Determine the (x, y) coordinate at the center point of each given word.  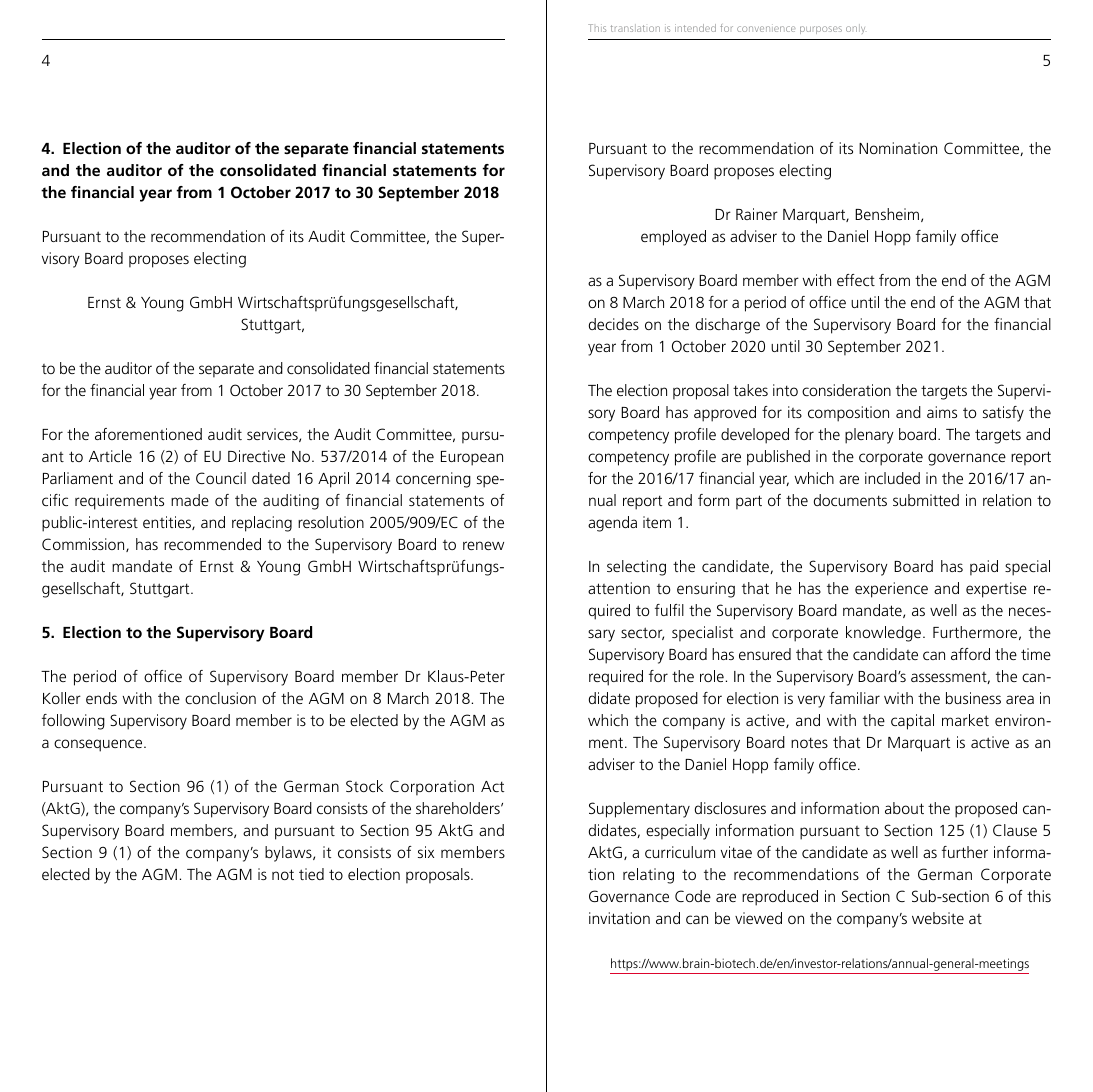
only (855, 29)
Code (693, 896)
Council (221, 478)
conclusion (220, 698)
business (973, 698)
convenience (766, 28)
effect (856, 280)
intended (695, 28)
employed (673, 238)
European (472, 458)
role (712, 676)
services (273, 435)
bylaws (289, 854)
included (892, 478)
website (938, 918)
